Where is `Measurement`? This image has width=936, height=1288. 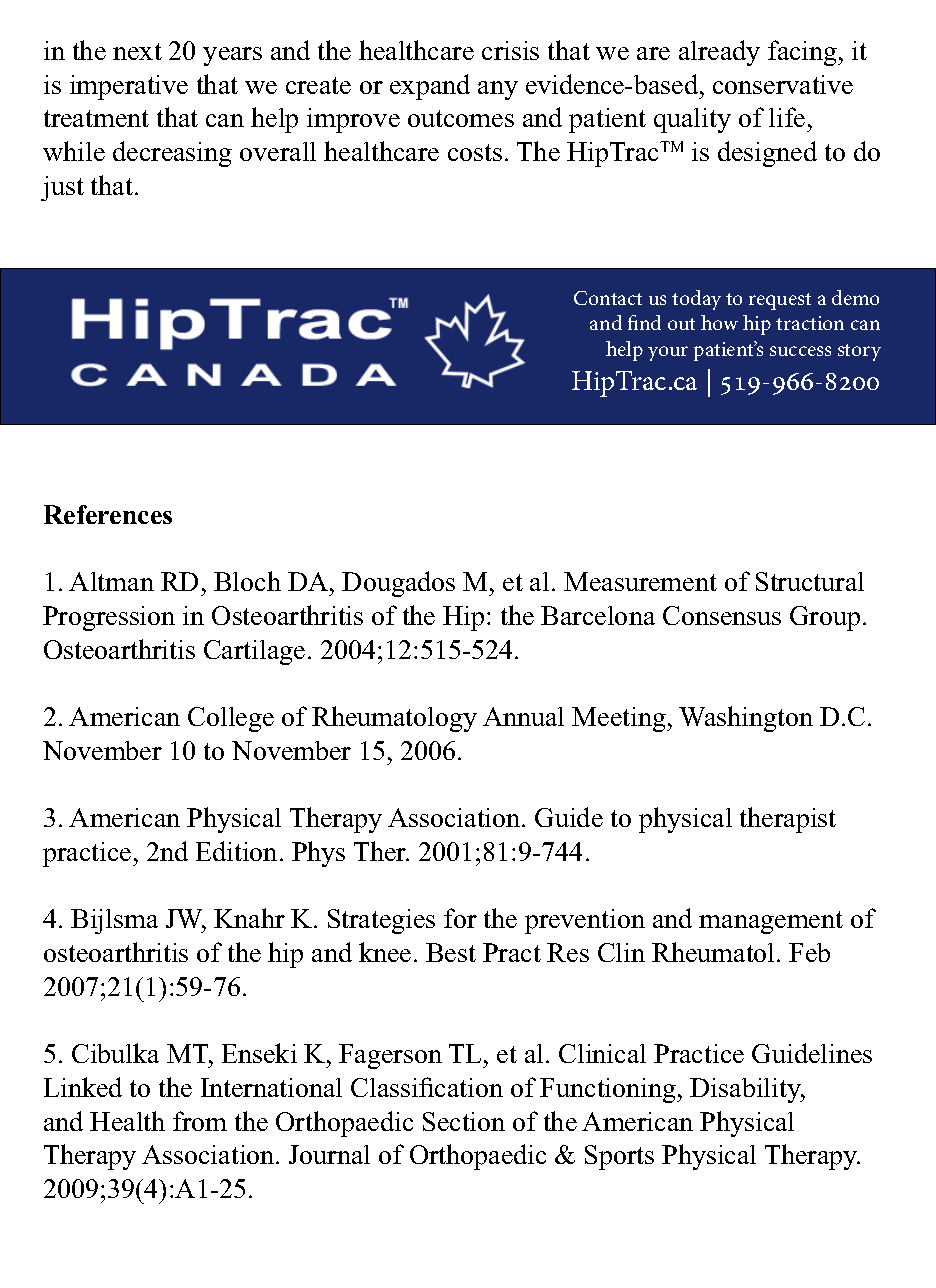 Measurement is located at coordinates (640, 581).
